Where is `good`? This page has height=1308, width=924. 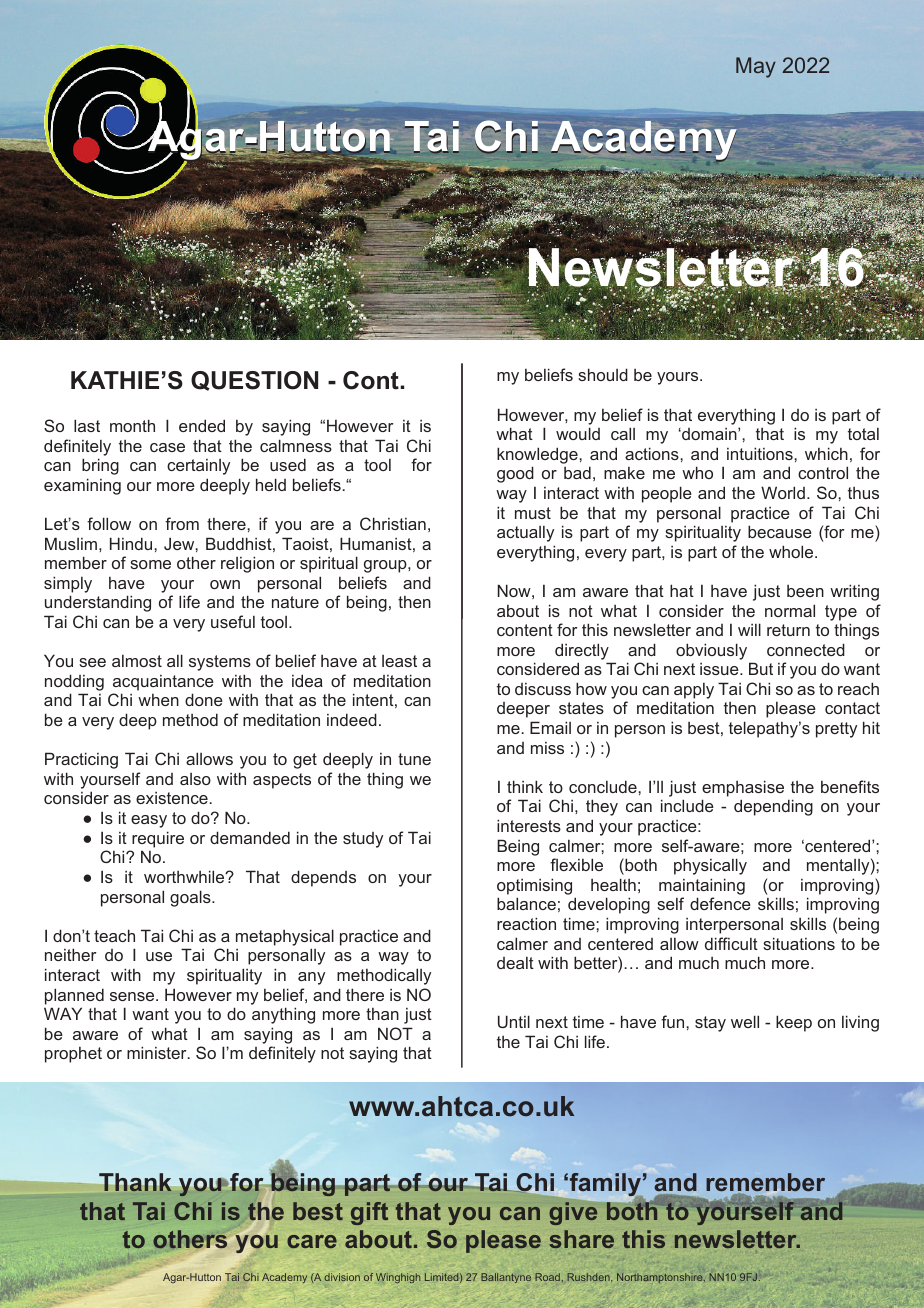 good is located at coordinates (515, 474).
